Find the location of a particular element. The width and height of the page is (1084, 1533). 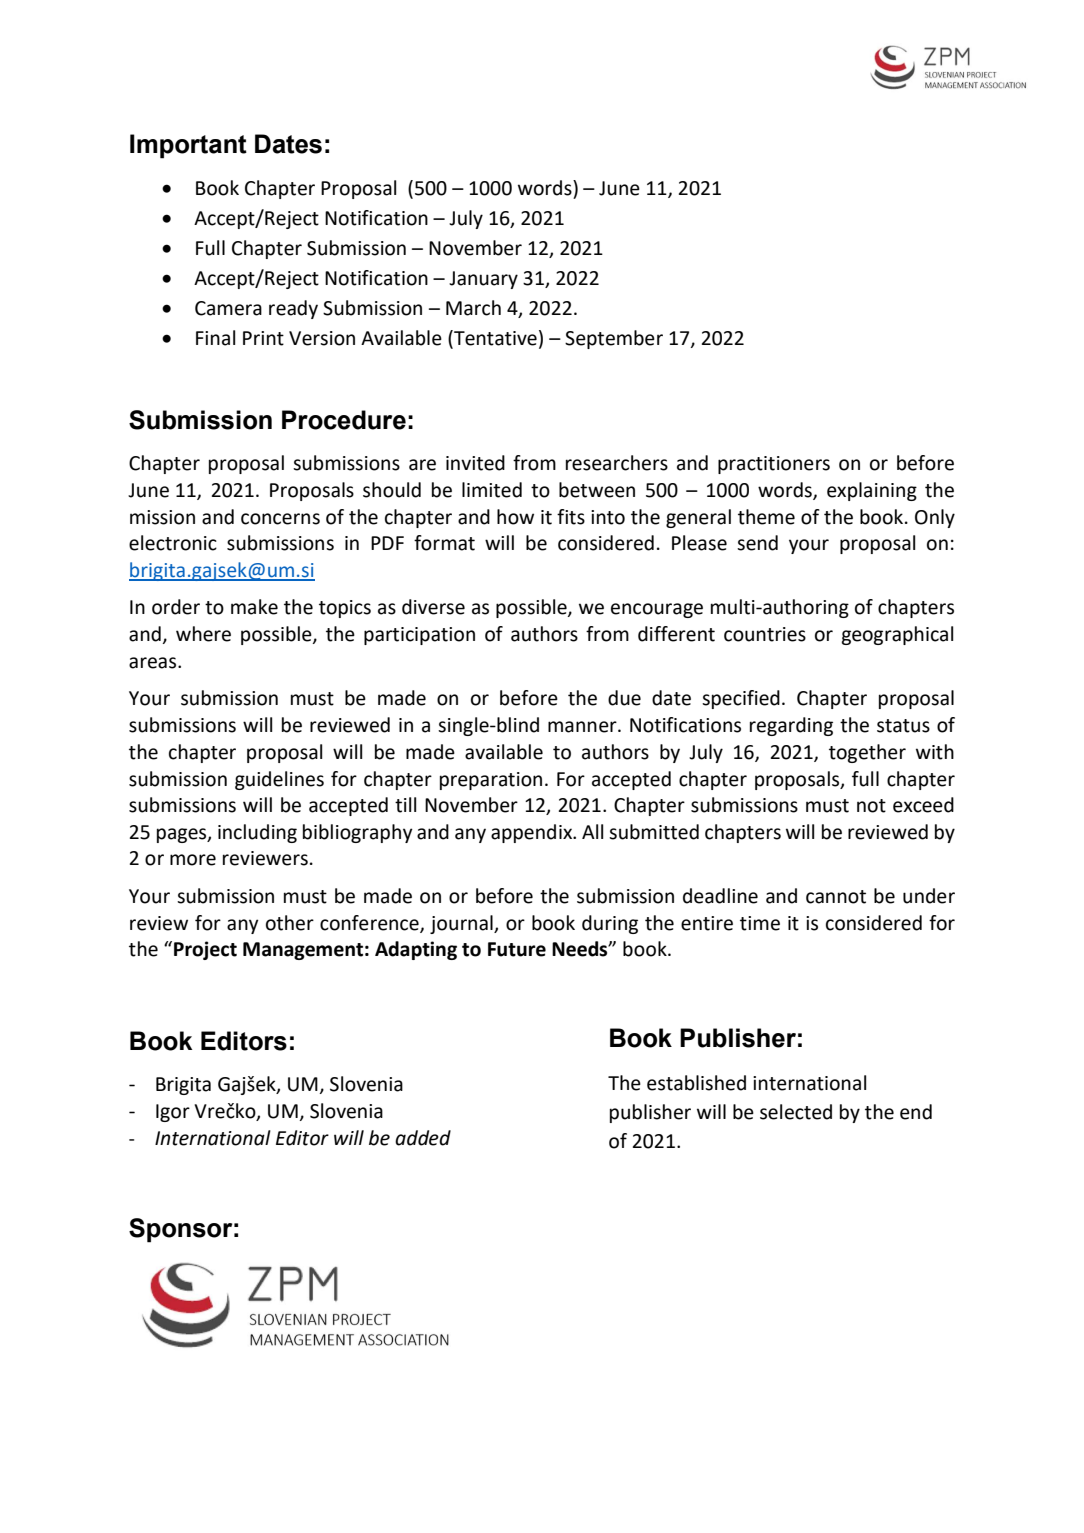

practitioners is located at coordinates (774, 465).
